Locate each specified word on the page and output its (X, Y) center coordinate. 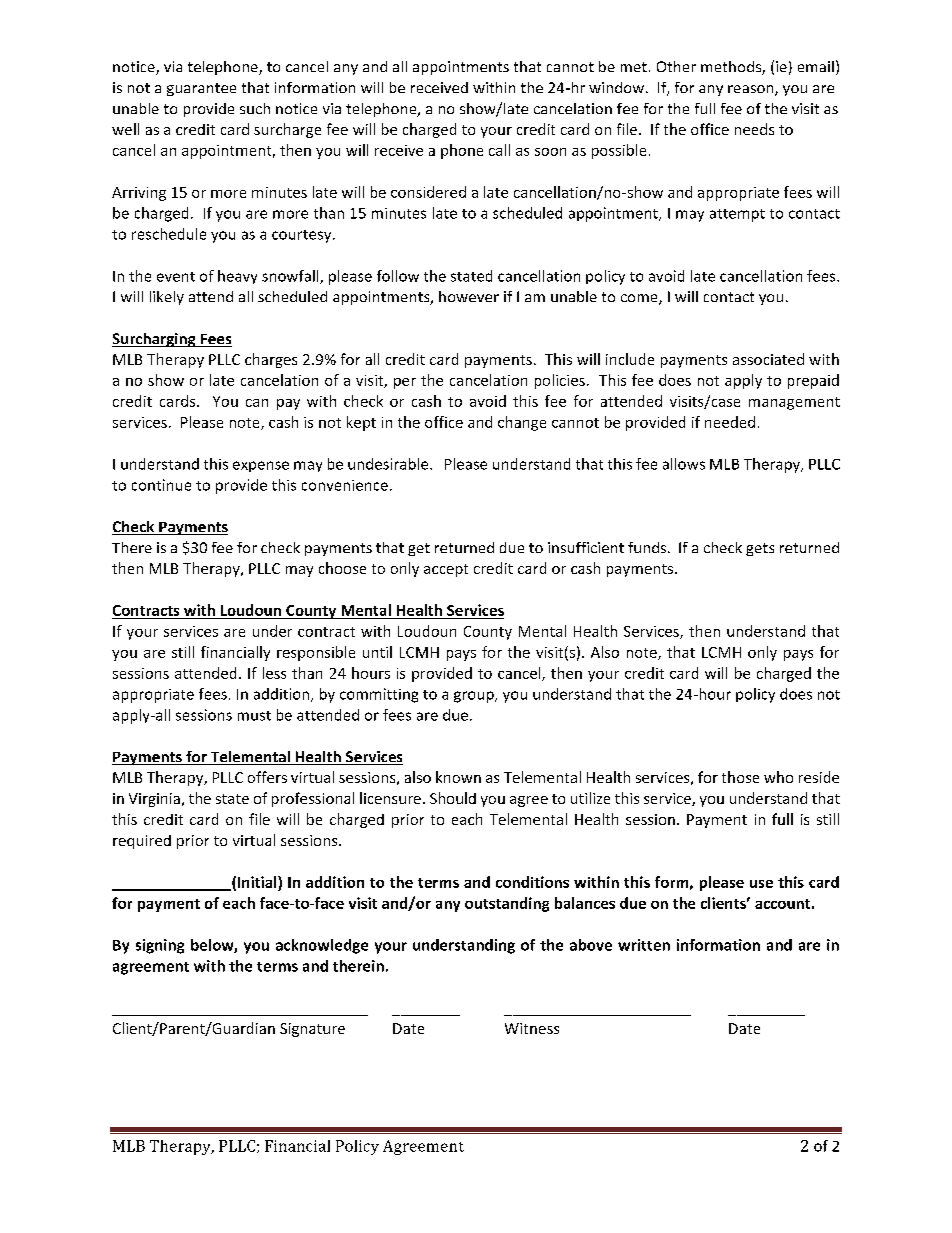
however (469, 296)
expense (261, 466)
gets (760, 549)
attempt (737, 215)
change (522, 423)
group (475, 697)
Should (453, 798)
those (740, 777)
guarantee (201, 89)
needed (730, 422)
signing (160, 946)
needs (754, 129)
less (274, 673)
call (499, 150)
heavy (237, 277)
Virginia (154, 800)
